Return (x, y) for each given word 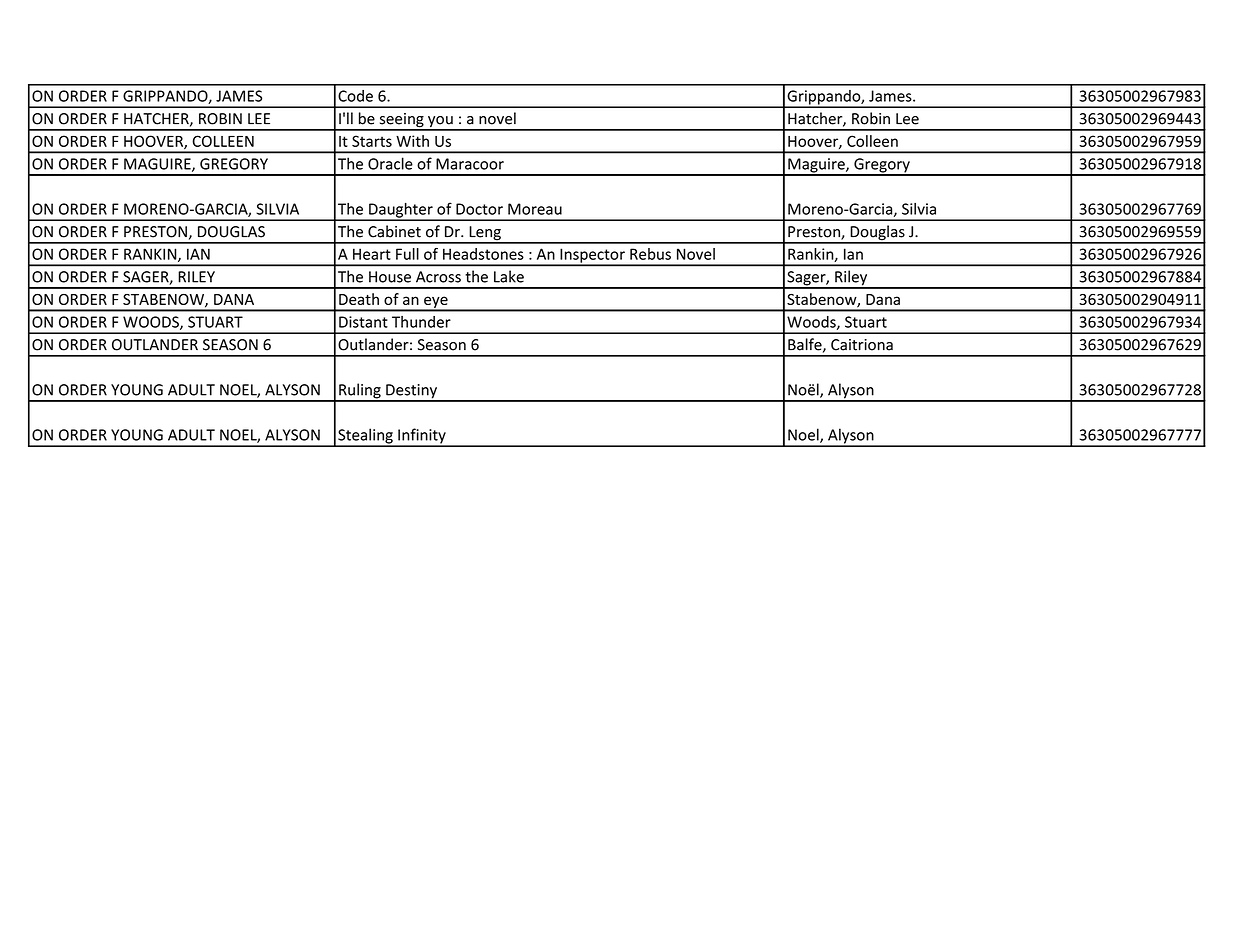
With (412, 141)
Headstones (483, 254)
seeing (401, 121)
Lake (509, 276)
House (390, 277)
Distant (363, 322)
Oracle (390, 163)
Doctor (479, 209)
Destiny (411, 392)
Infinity (422, 437)
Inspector (592, 257)
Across (438, 277)
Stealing (365, 437)
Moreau (535, 209)
